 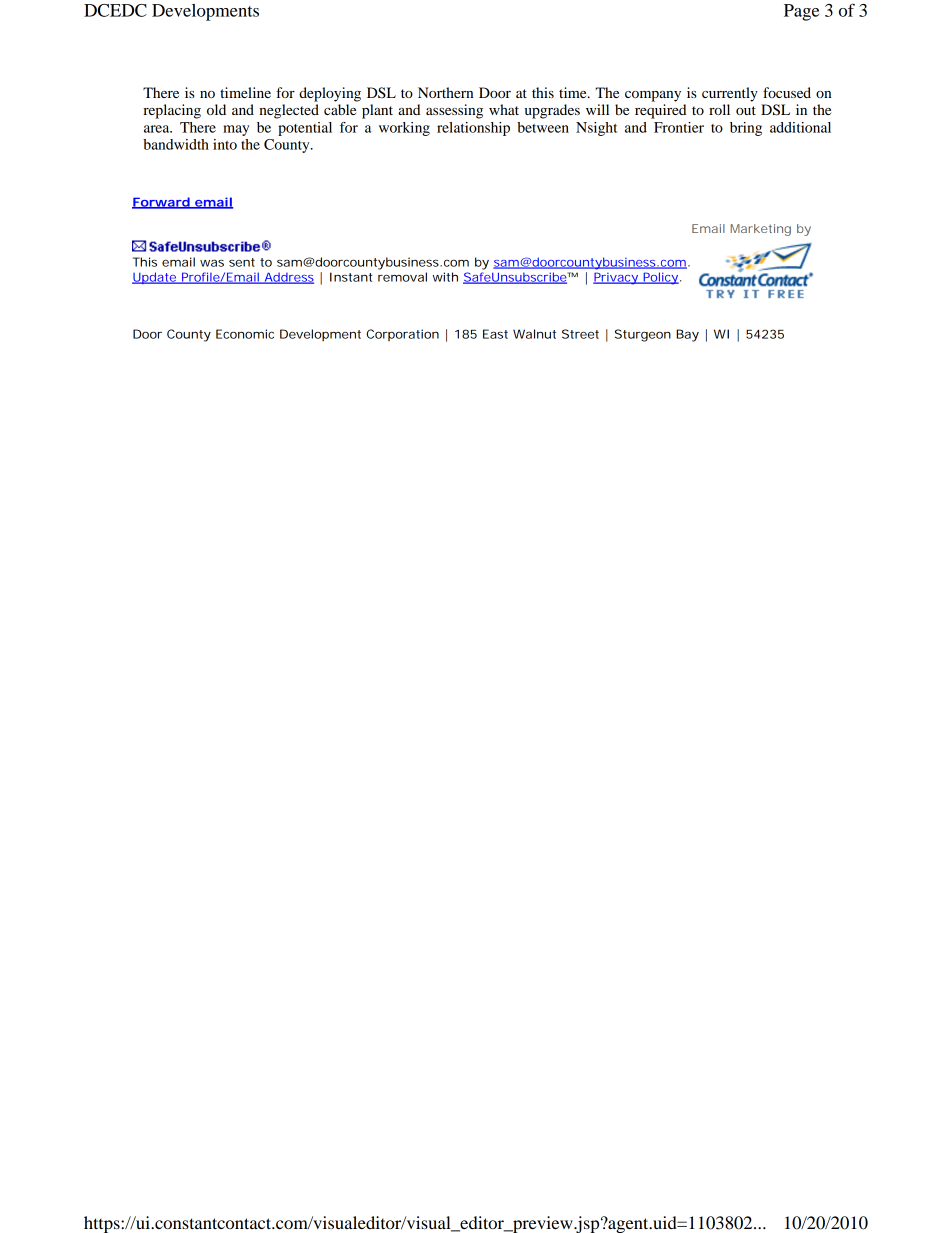 What do you see at coordinates (445, 92) in the screenshot?
I see `Northern` at bounding box center [445, 92].
